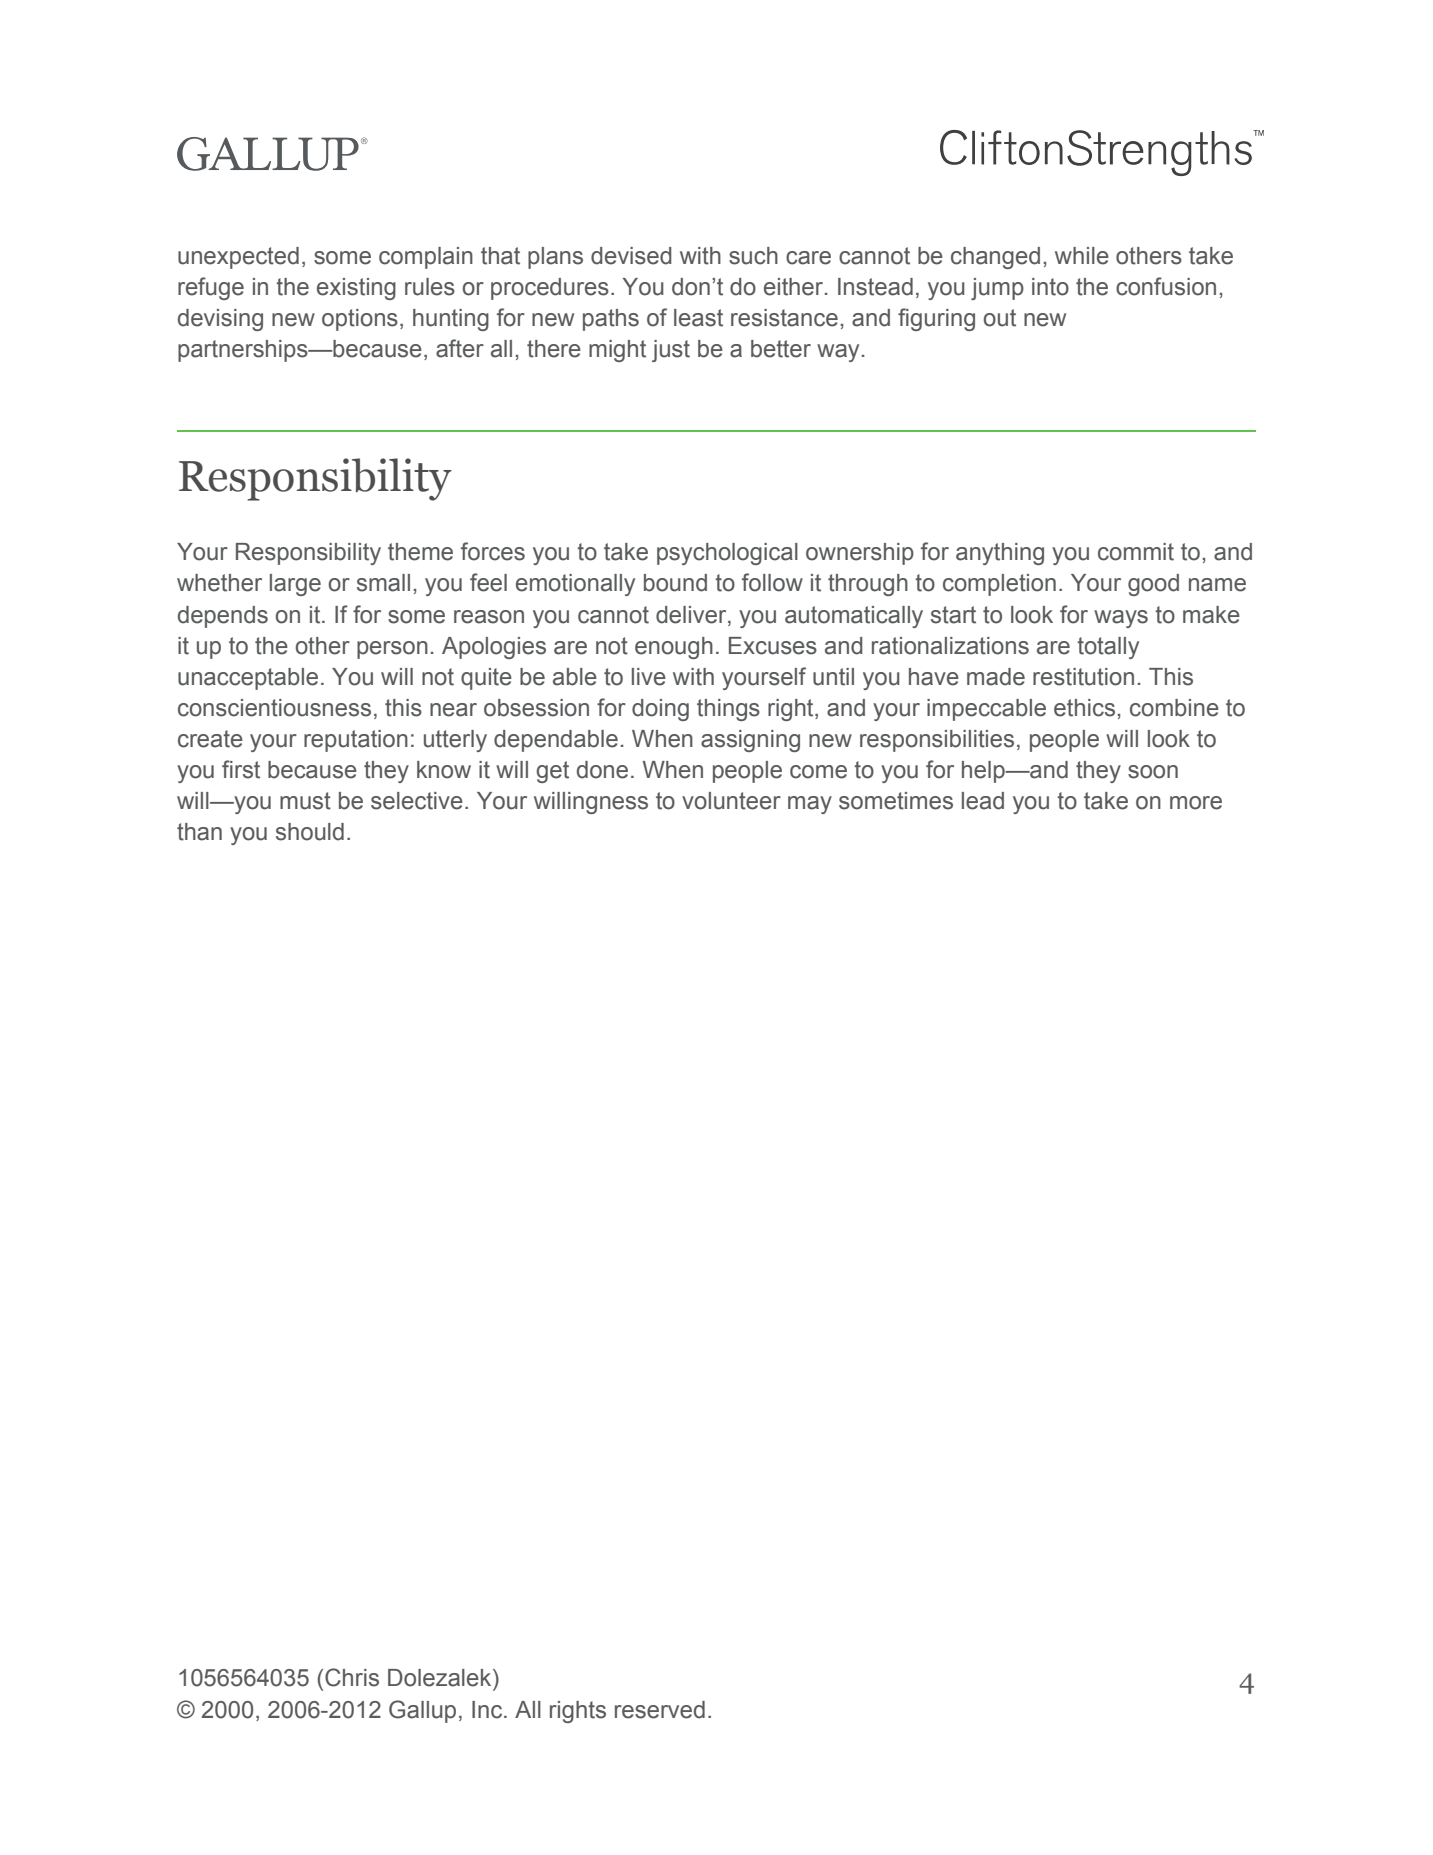 This screenshot has width=1433, height=1855. Describe the element at coordinates (356, 289) in the screenshot. I see `existing` at that location.
